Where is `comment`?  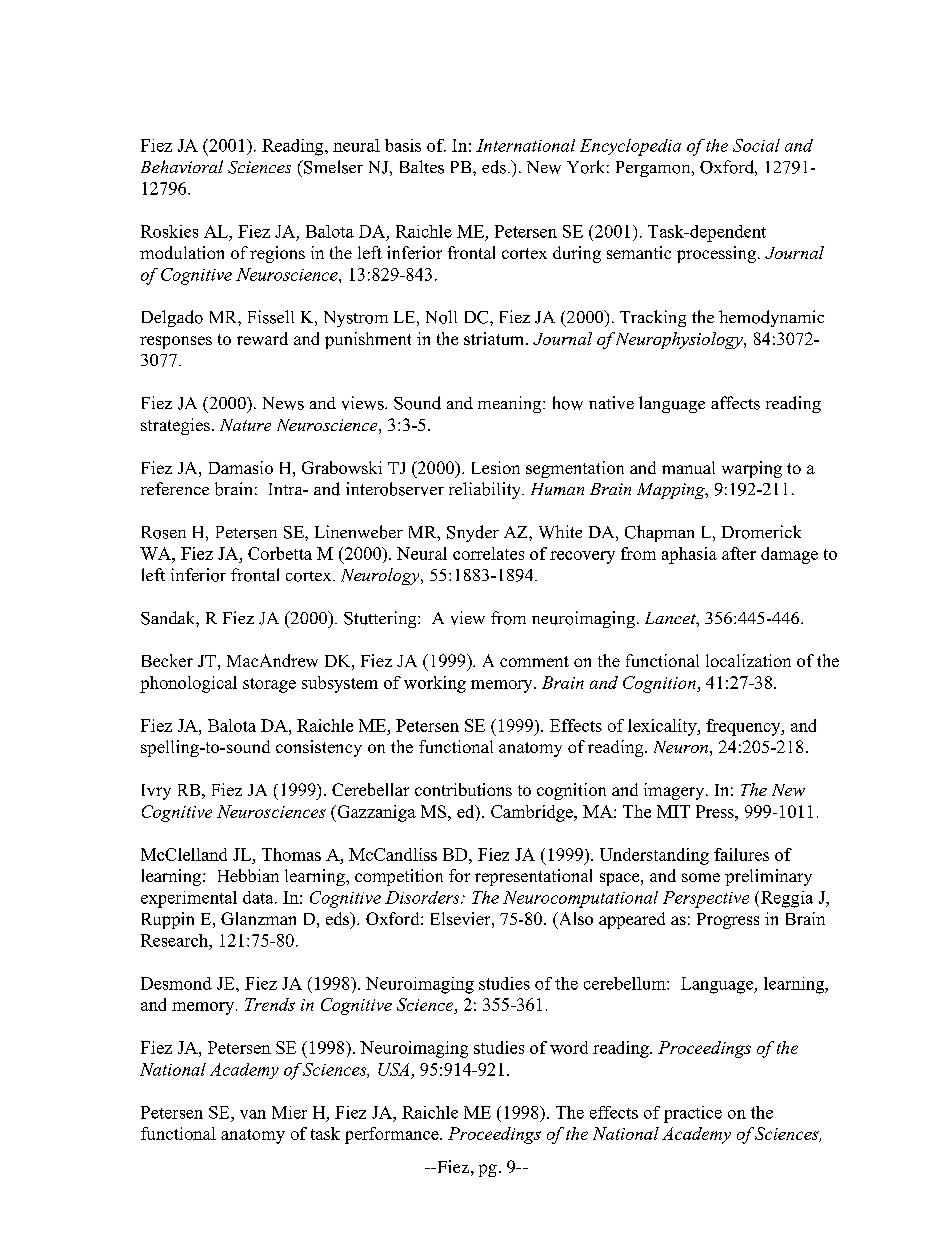
comment is located at coordinates (534, 661).
